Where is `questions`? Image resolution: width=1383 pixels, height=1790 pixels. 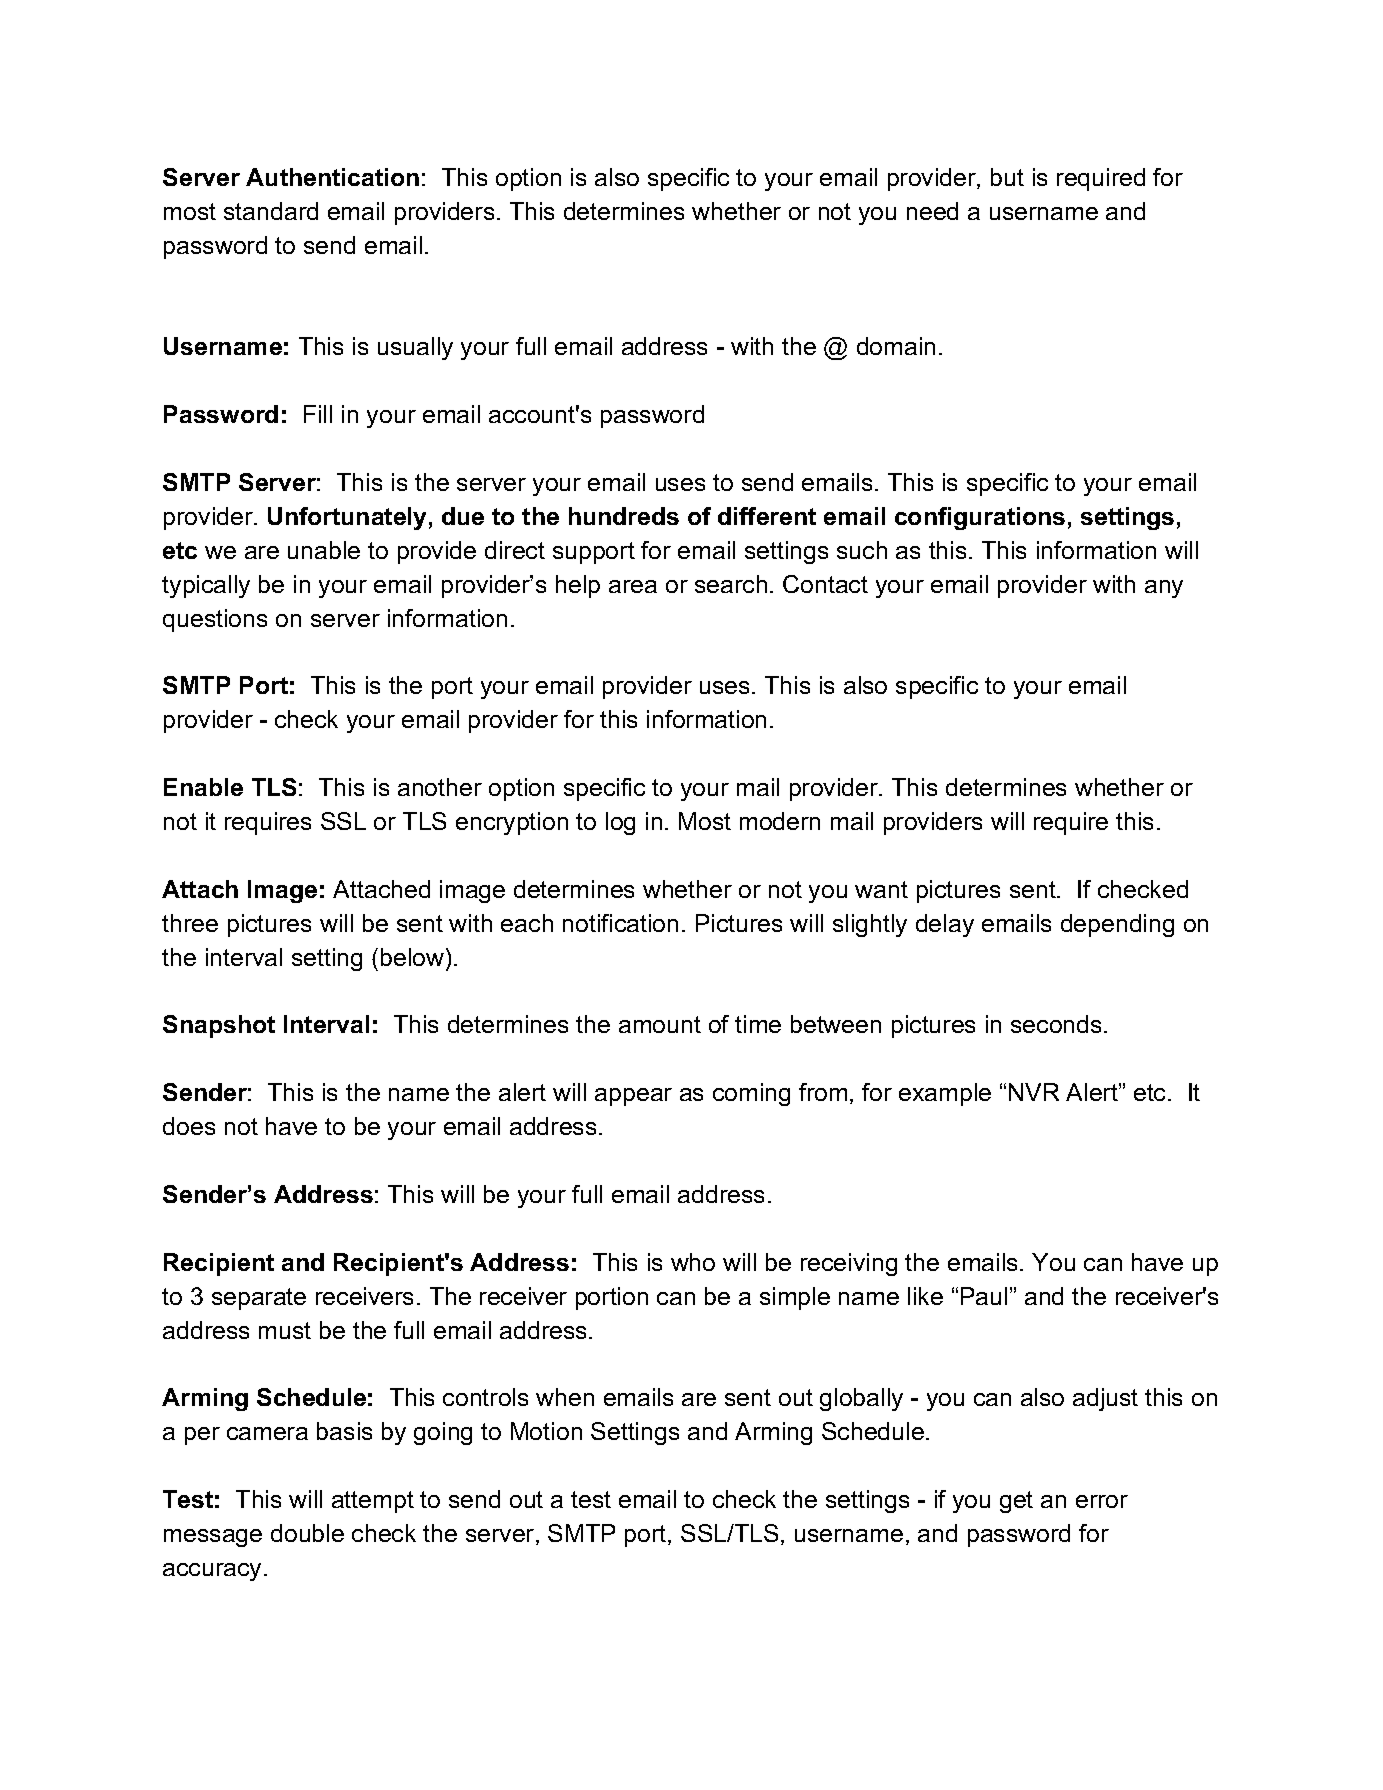 questions is located at coordinates (215, 620).
